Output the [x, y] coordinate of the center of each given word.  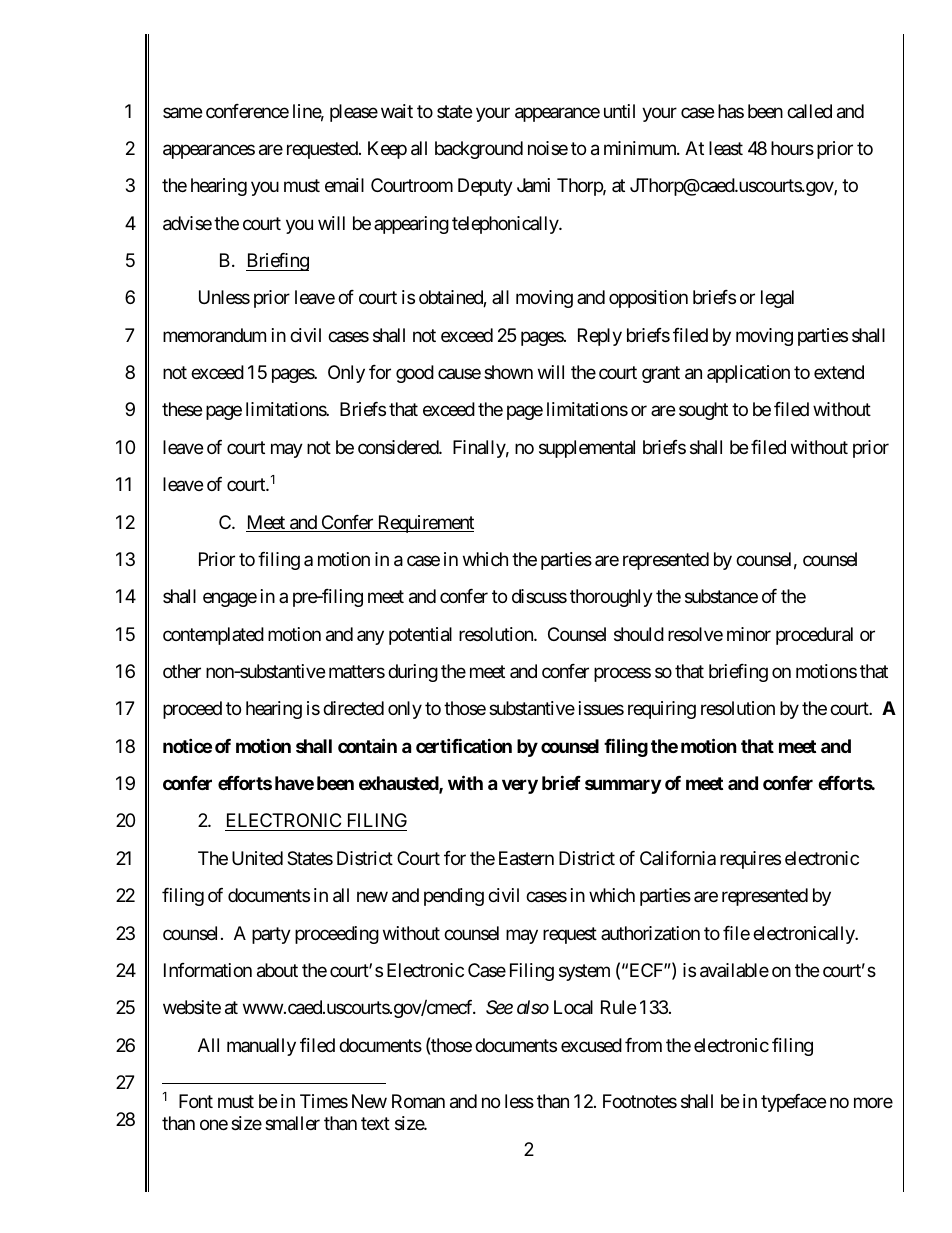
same [182, 112]
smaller [292, 1123]
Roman [418, 1101]
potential [420, 636]
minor [749, 634]
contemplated [213, 636]
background [479, 150]
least [726, 148]
